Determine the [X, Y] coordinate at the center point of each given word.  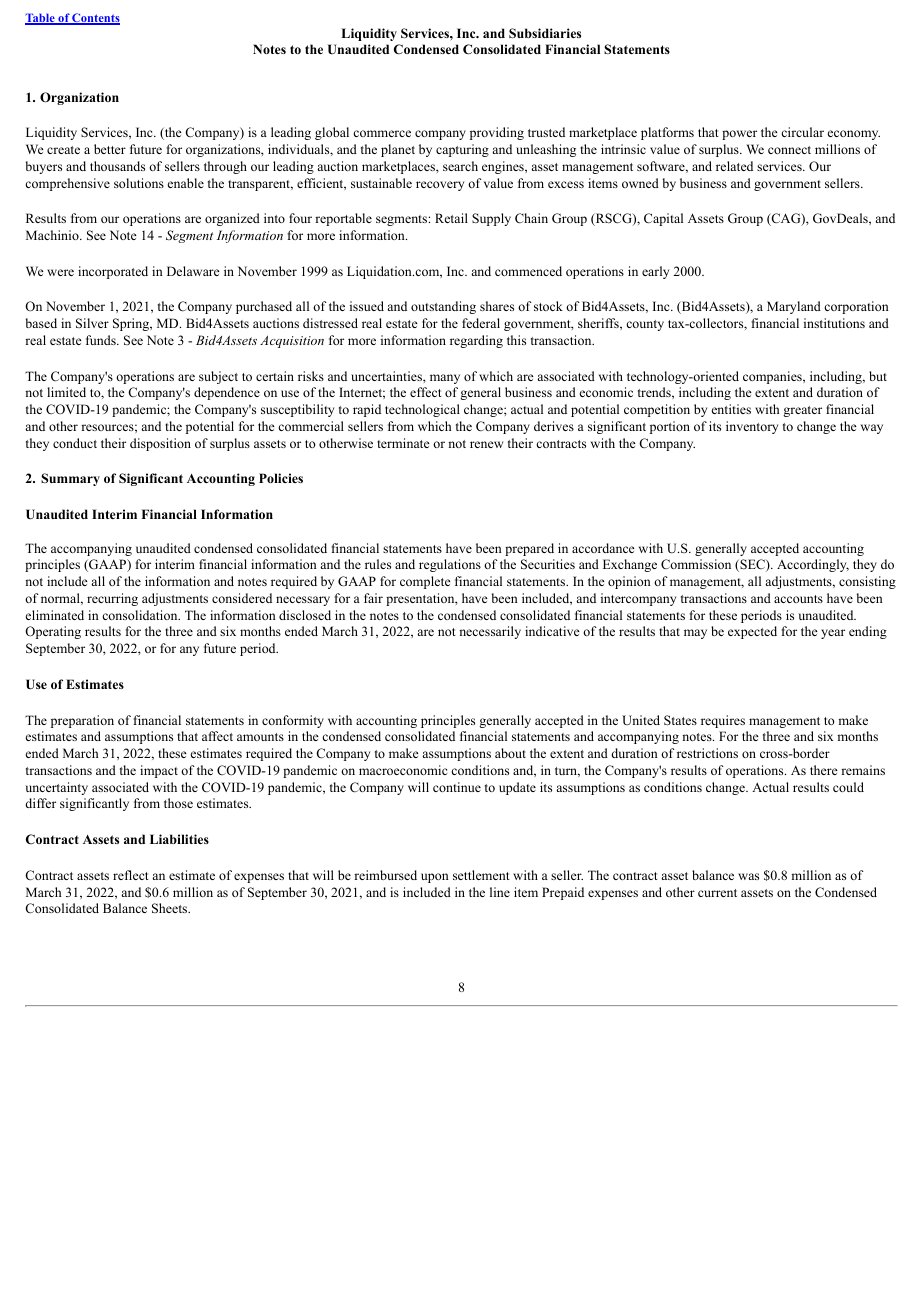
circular [802, 132]
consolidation [141, 615]
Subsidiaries [545, 33]
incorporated [113, 272]
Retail [451, 218]
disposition [160, 444]
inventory [752, 427]
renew [486, 444]
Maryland [794, 307]
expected [752, 632]
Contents [95, 19]
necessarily [490, 632]
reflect [131, 875]
